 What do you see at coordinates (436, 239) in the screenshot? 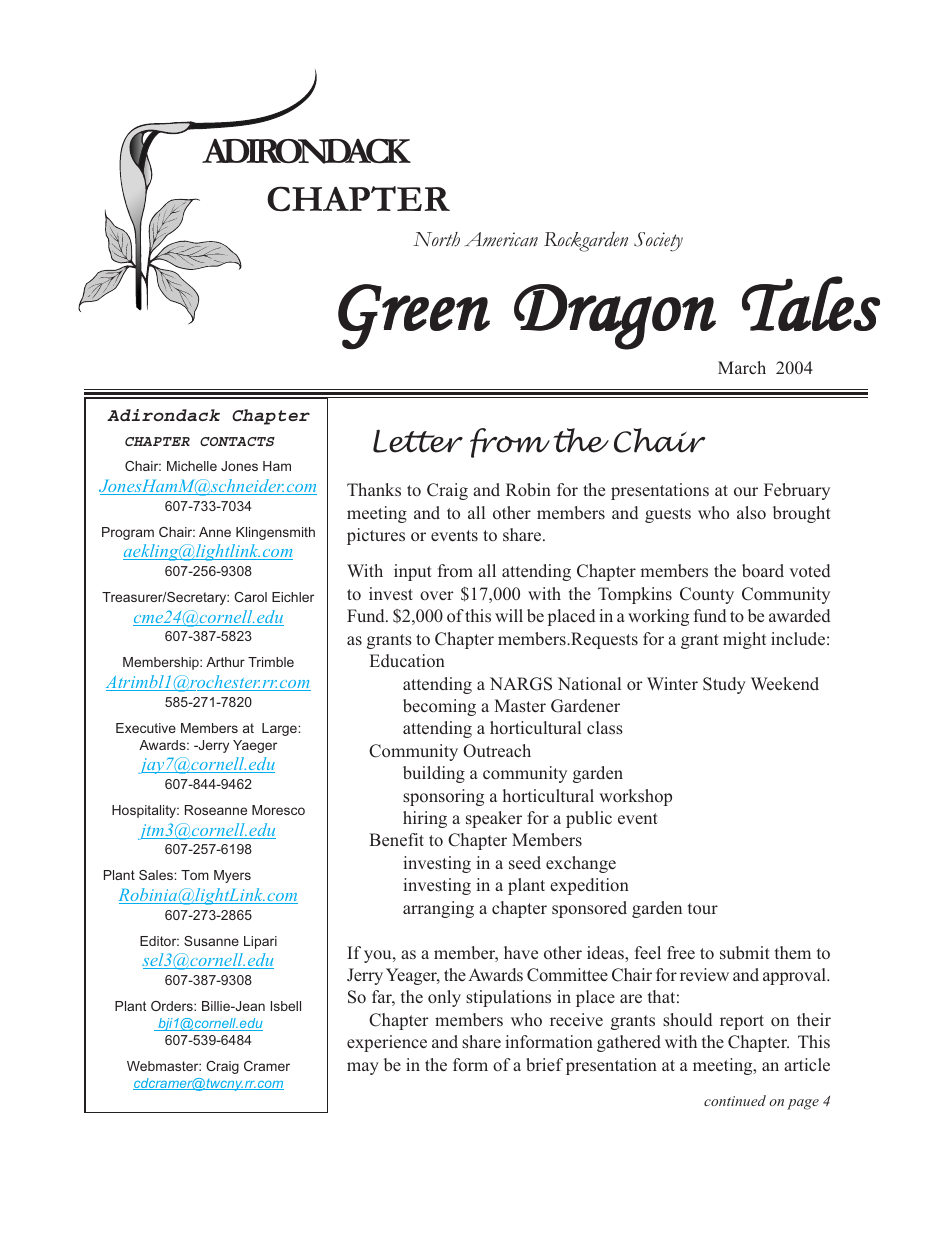
I see `North` at bounding box center [436, 239].
